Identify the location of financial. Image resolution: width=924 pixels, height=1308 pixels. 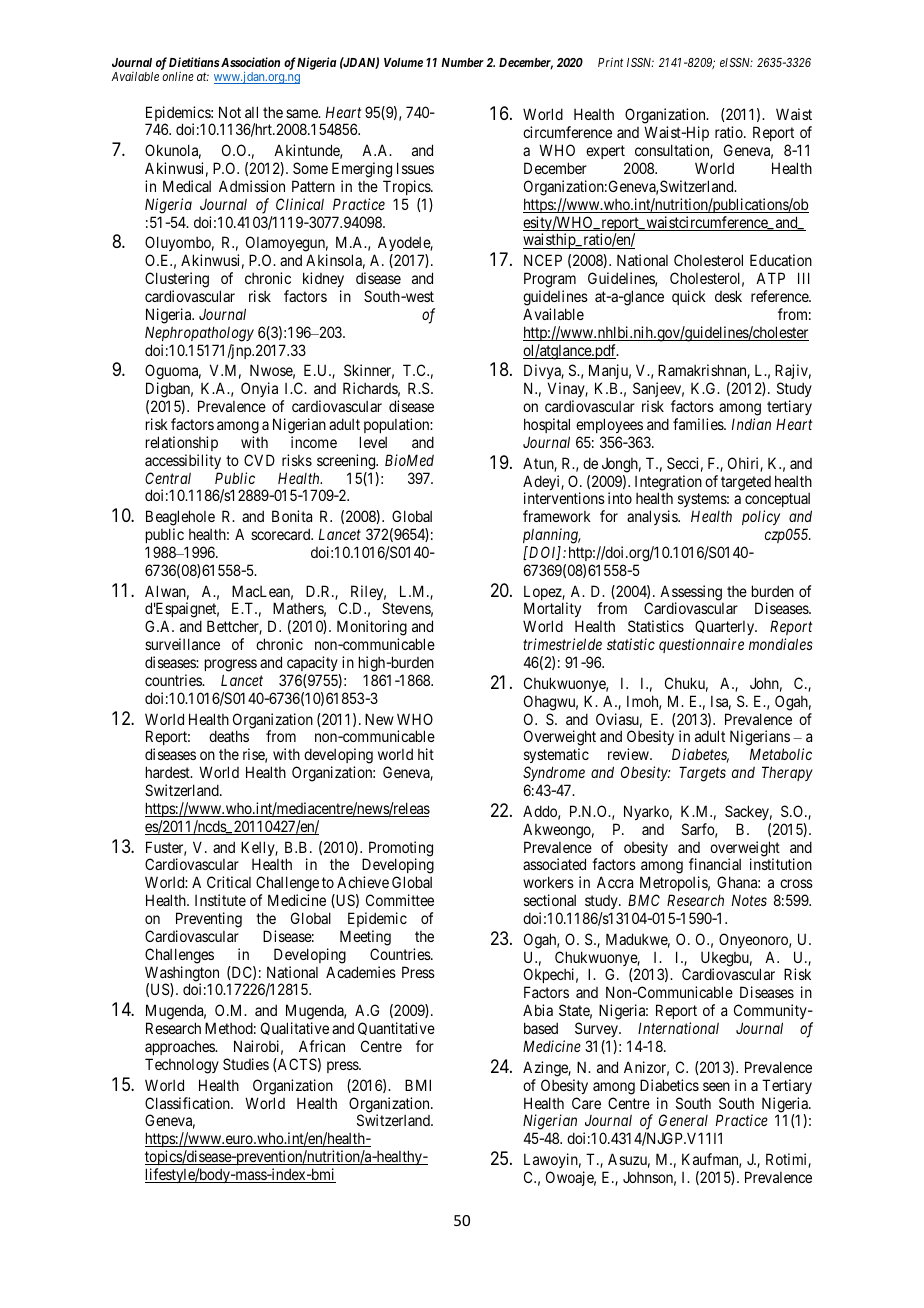
(715, 864).
